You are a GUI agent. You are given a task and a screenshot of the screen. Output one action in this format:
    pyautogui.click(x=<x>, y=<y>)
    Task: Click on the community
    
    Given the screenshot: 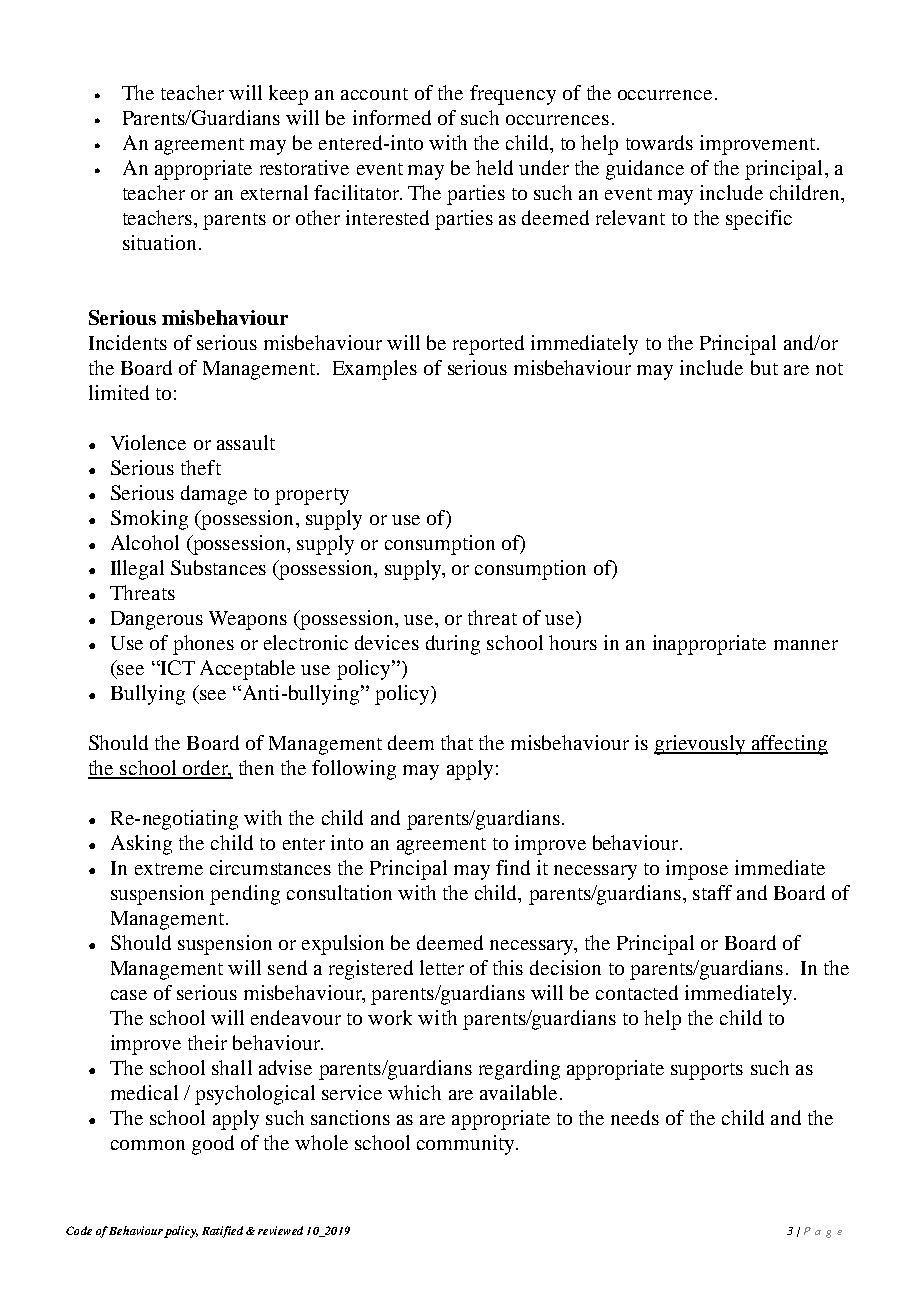 What is the action you would take?
    pyautogui.click(x=467, y=1145)
